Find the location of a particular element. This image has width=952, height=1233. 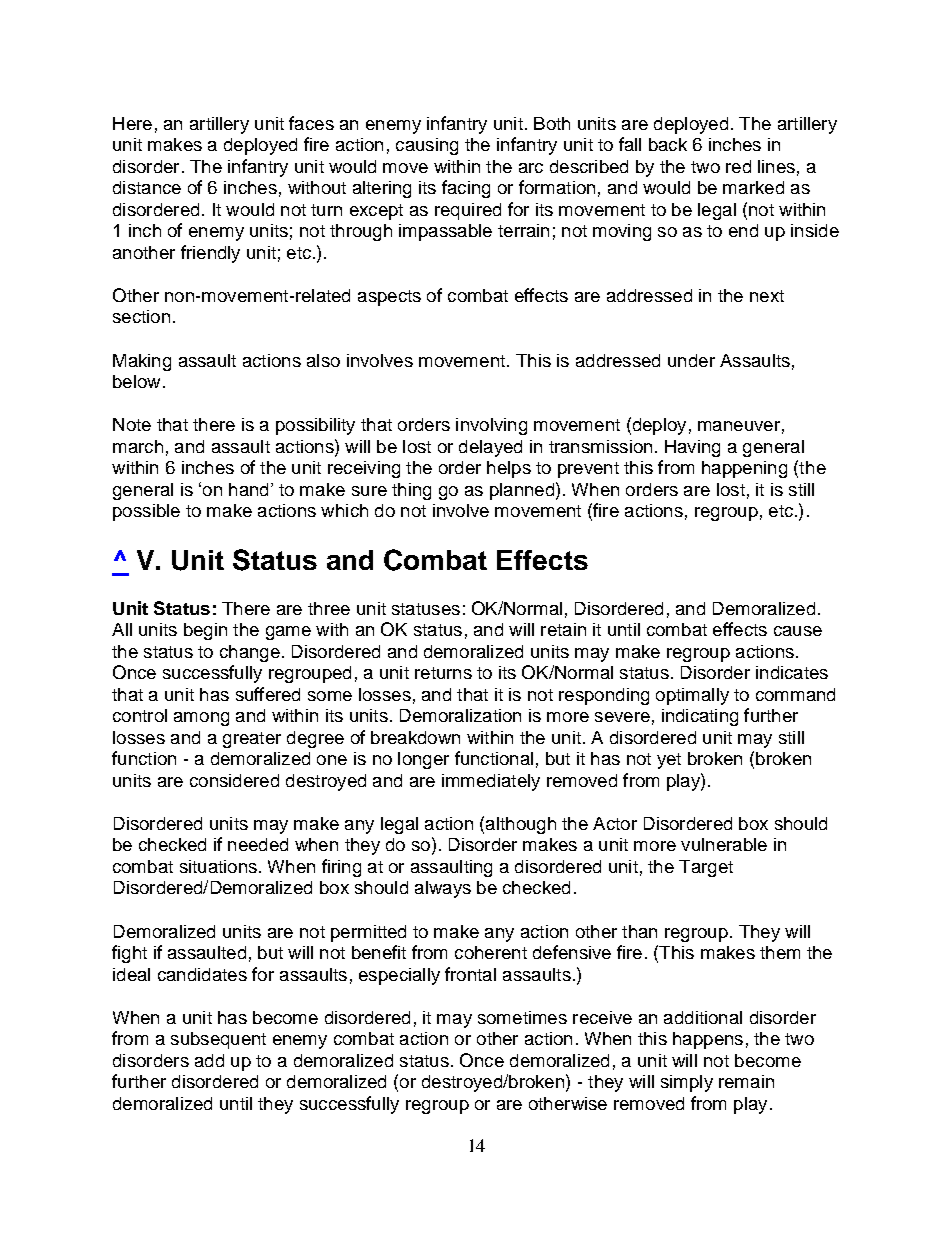

Making is located at coordinates (142, 362).
